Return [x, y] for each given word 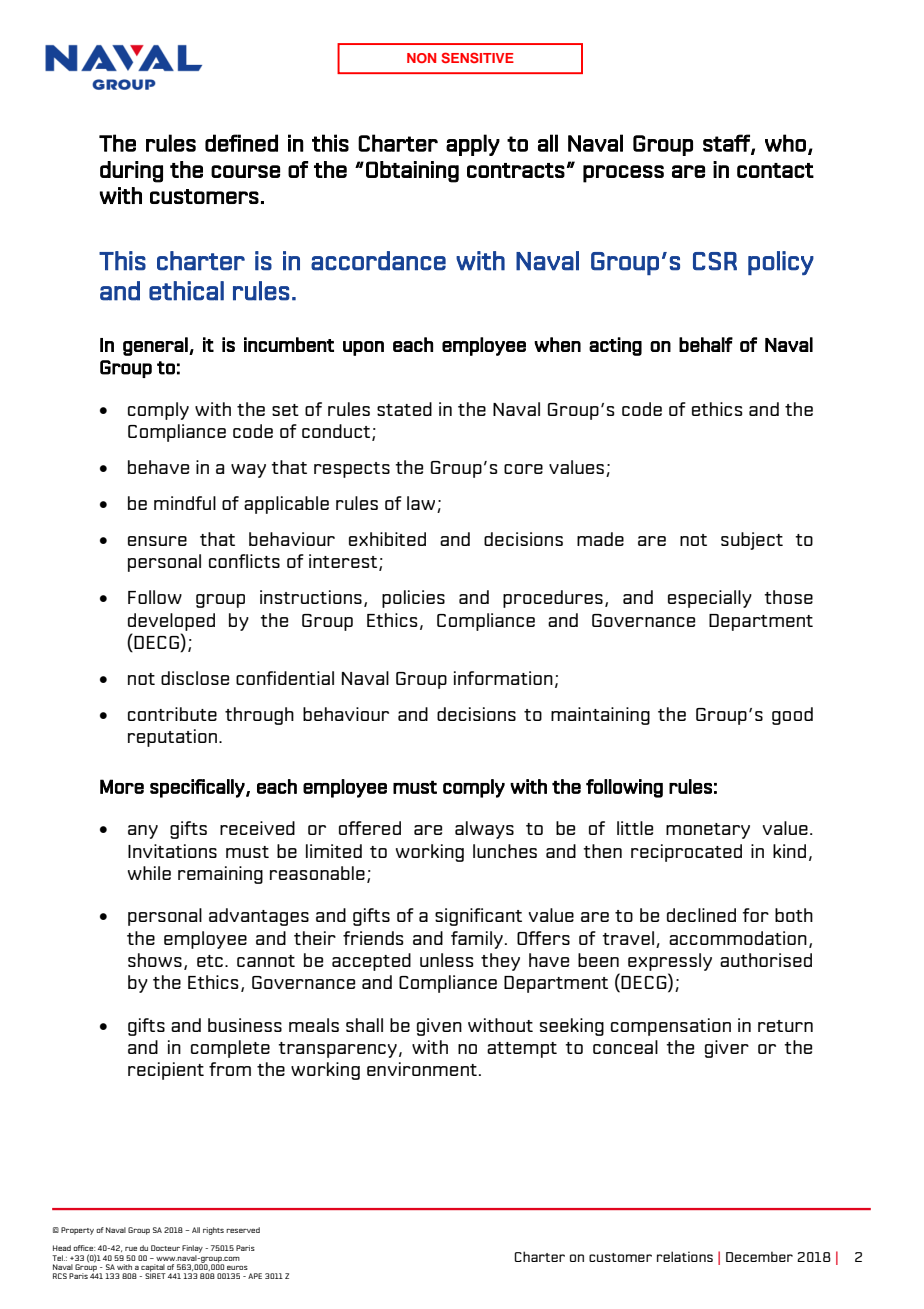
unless [446, 960]
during [131, 172]
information [503, 678]
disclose [195, 678]
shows [155, 960]
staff [727, 144]
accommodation [738, 938]
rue [131, 1249]
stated [404, 409]
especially [710, 599]
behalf [706, 344]
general [156, 346]
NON [421, 58]
